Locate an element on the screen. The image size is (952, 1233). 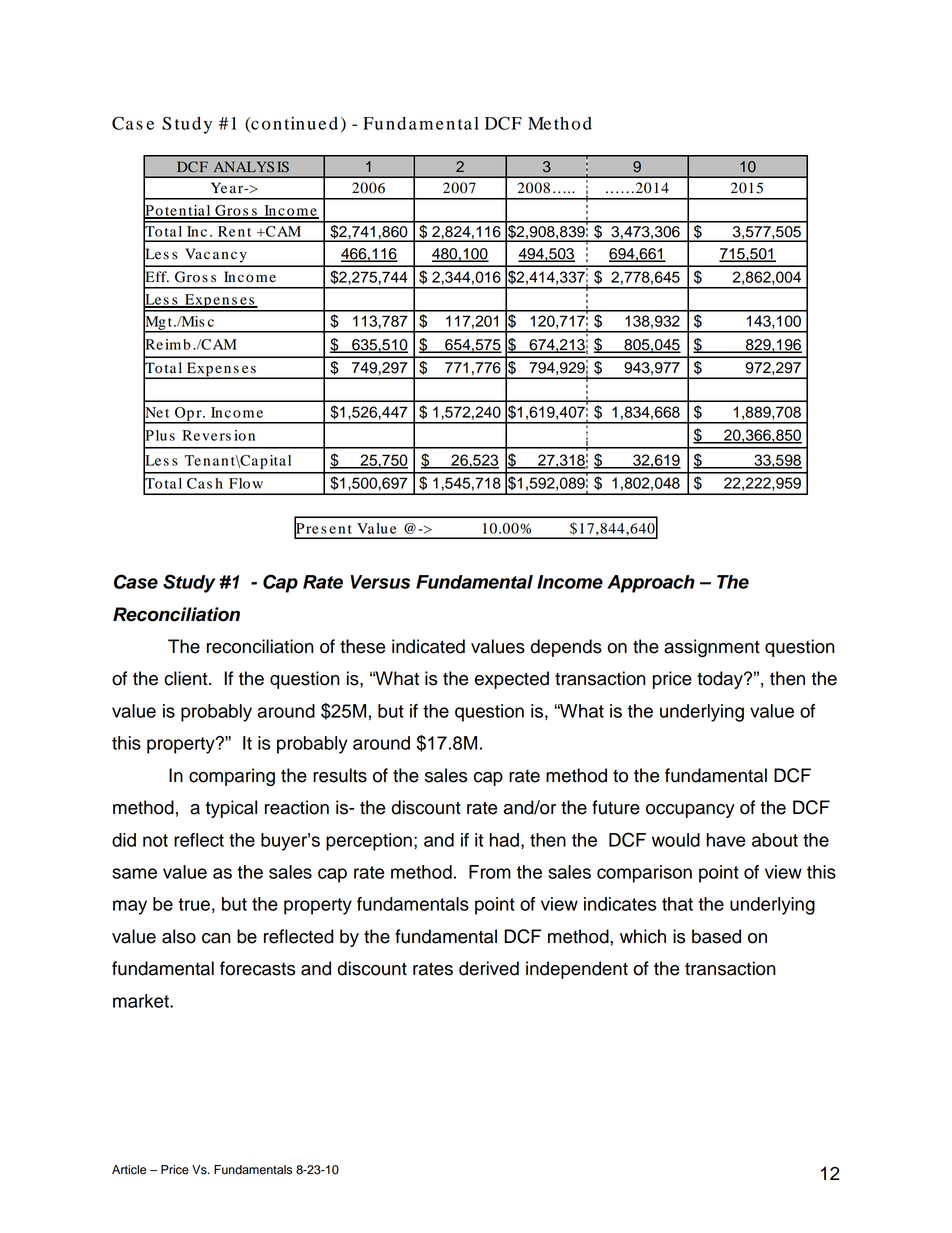
indicated is located at coordinates (428, 646).
